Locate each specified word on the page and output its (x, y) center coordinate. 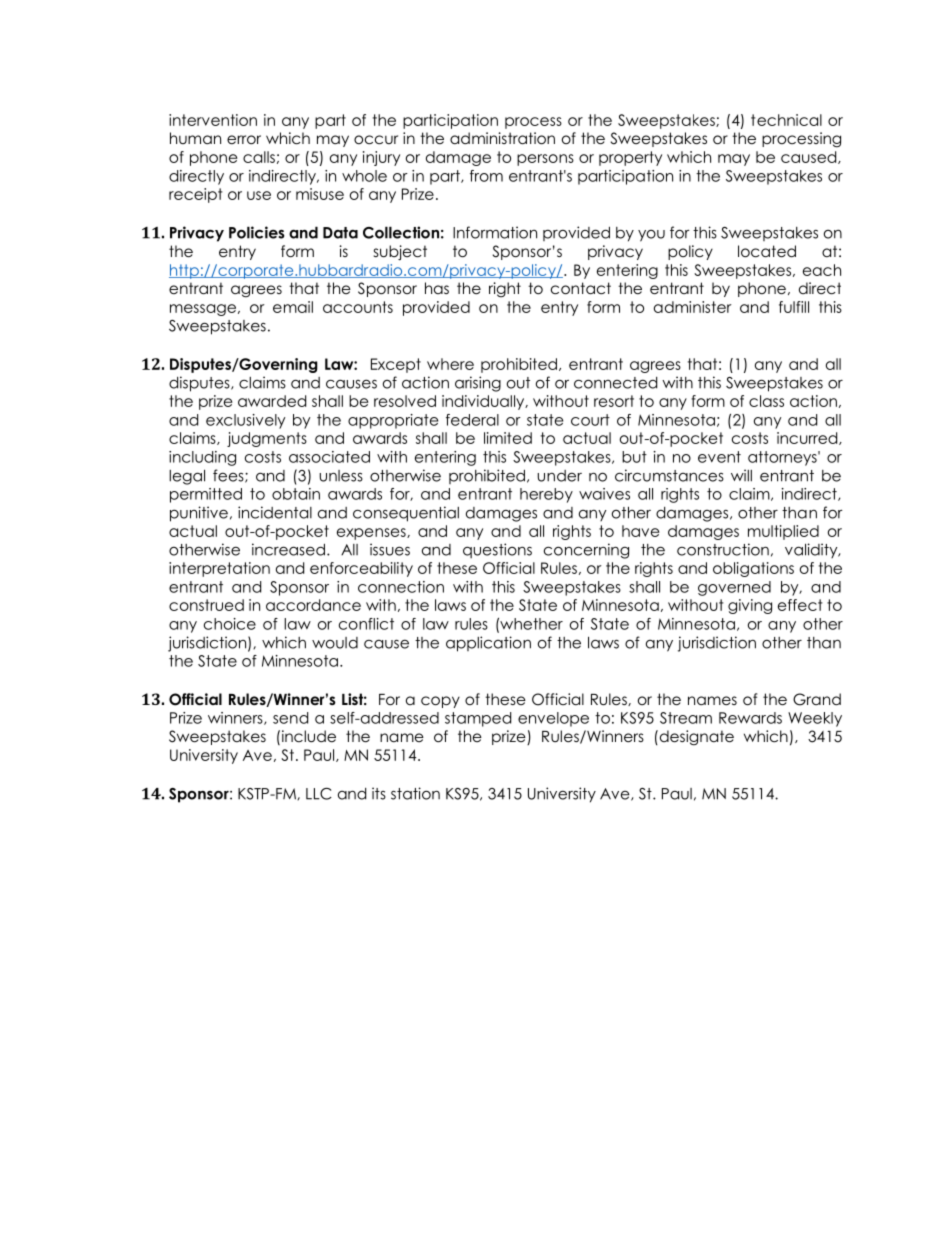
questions (497, 550)
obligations (753, 569)
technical (786, 120)
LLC (319, 794)
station (415, 793)
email (293, 307)
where (450, 364)
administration (502, 138)
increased (288, 549)
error (244, 140)
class (766, 401)
